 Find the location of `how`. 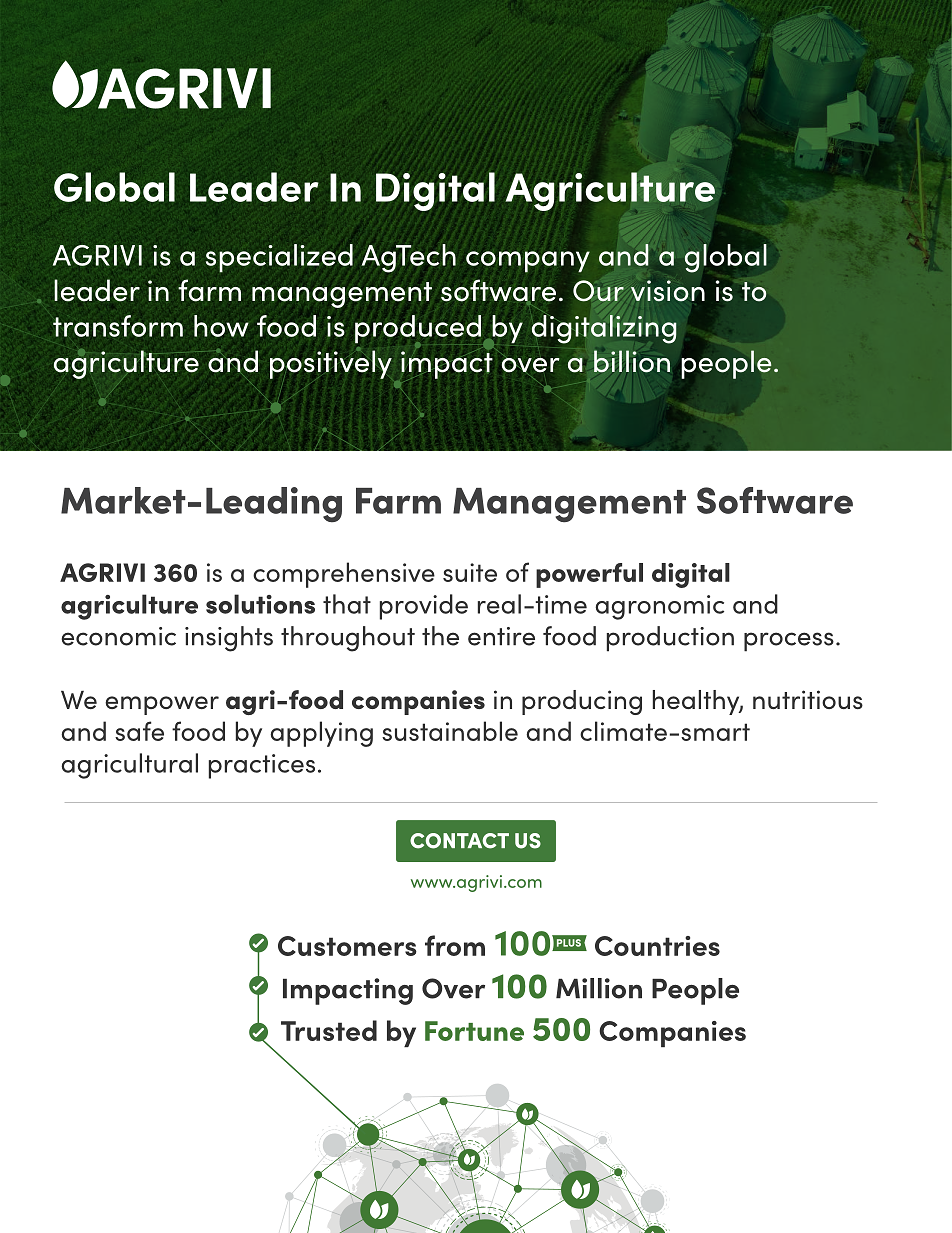

how is located at coordinates (221, 326).
